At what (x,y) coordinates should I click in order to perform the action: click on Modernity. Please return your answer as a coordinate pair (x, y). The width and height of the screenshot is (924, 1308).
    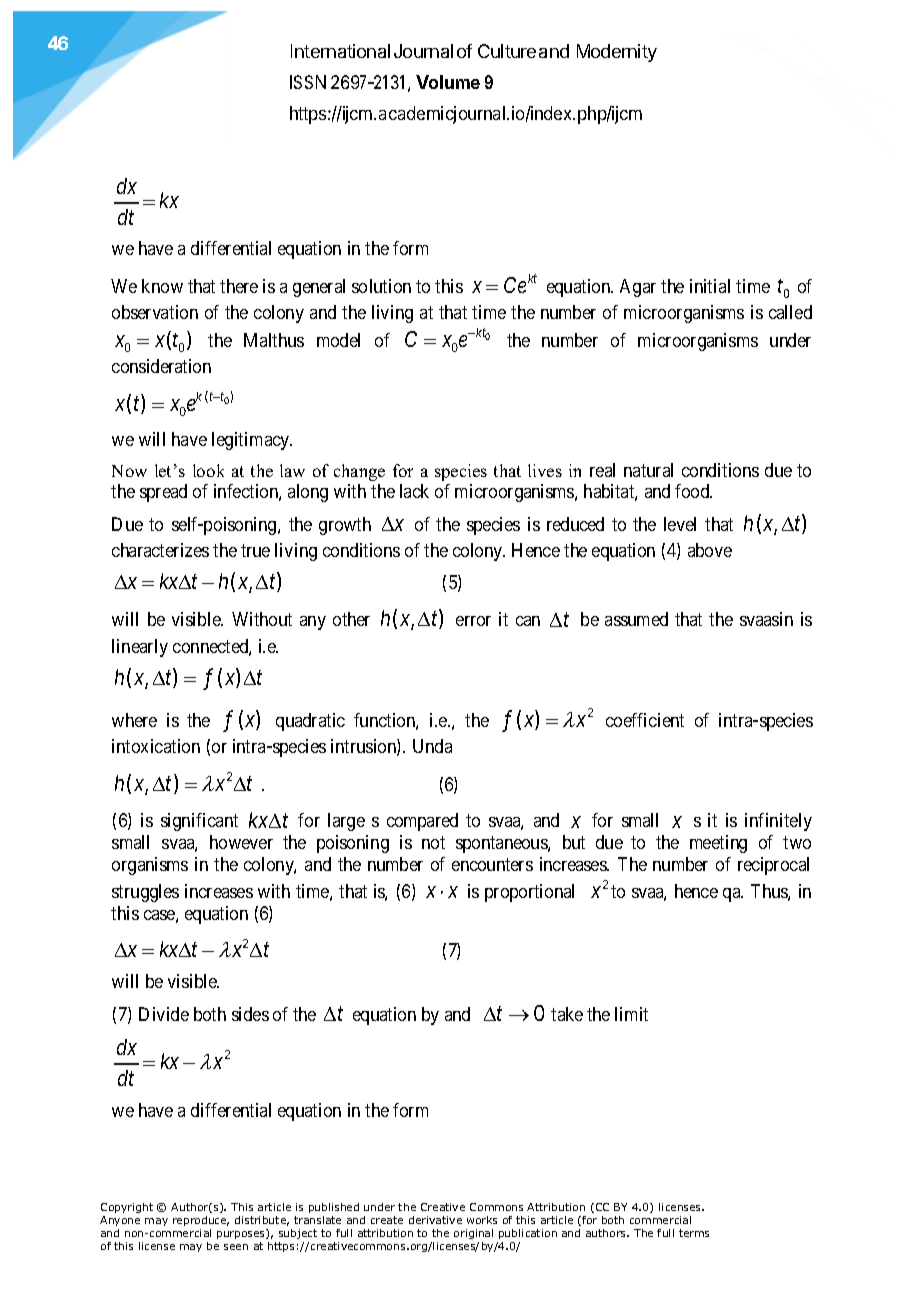
    Looking at the image, I should click on (617, 53).
